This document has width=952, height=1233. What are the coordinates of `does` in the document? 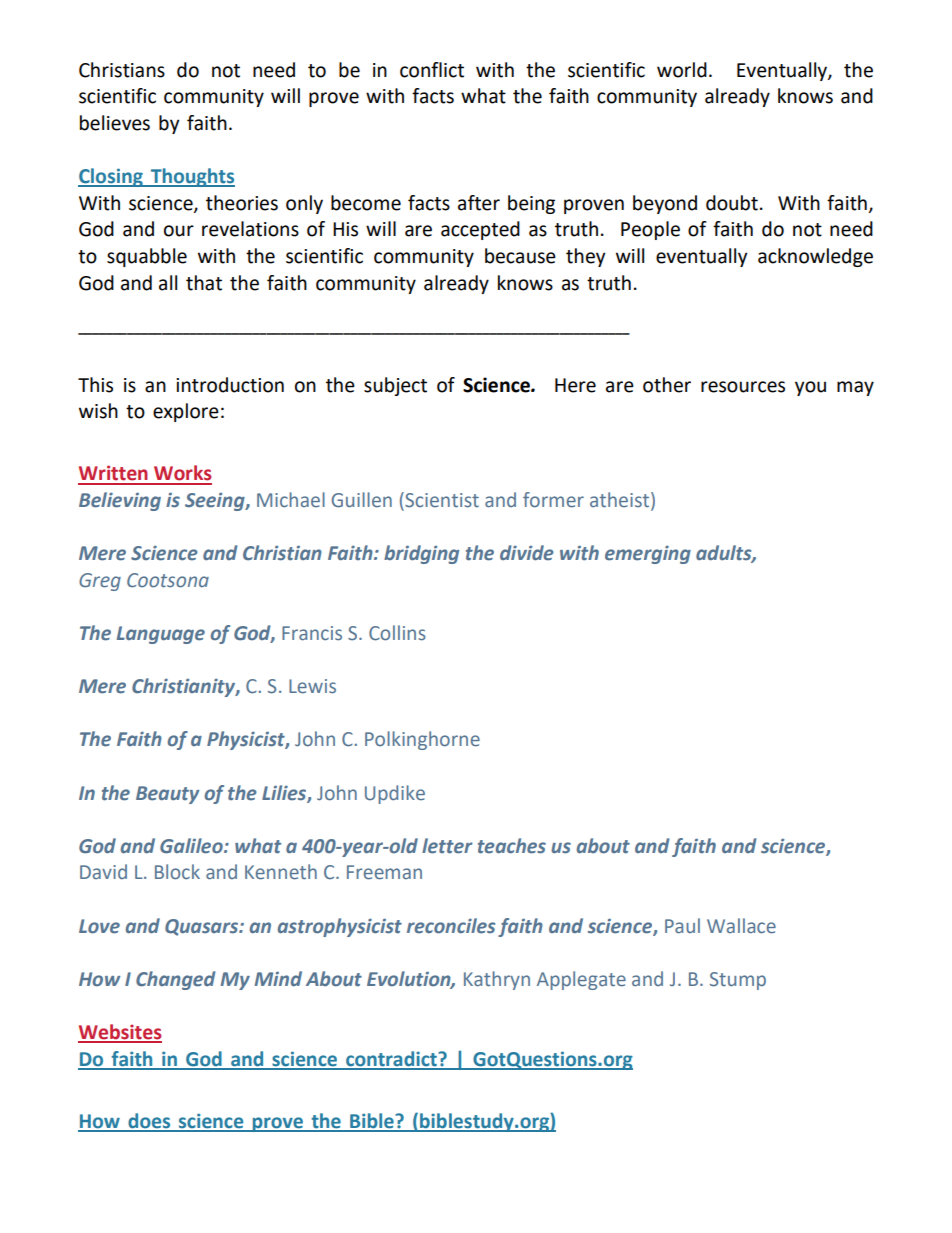 It's located at (149, 1122).
